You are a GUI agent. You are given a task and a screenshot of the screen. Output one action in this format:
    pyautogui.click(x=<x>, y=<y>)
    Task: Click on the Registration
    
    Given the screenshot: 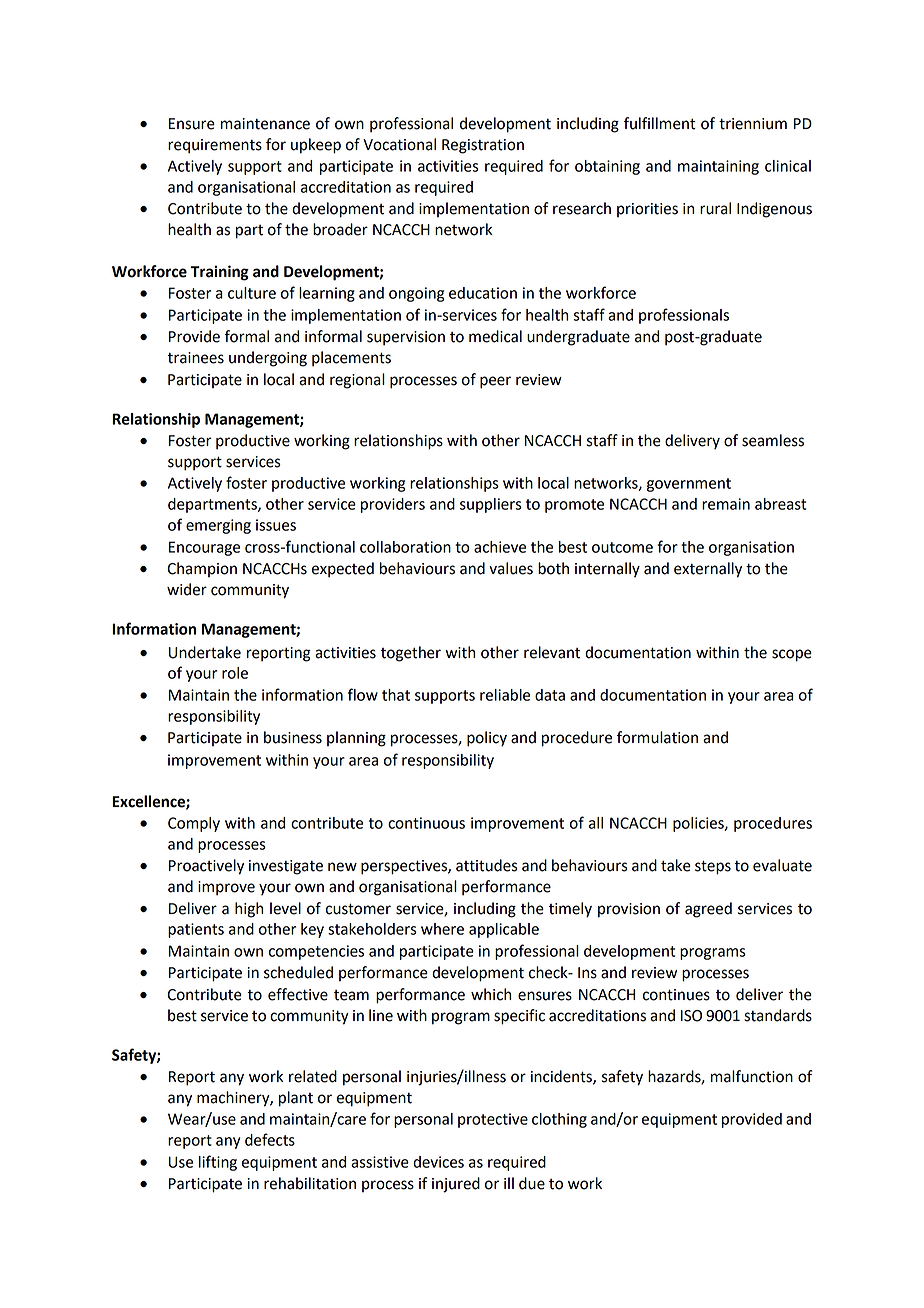 What is the action you would take?
    pyautogui.click(x=483, y=146)
